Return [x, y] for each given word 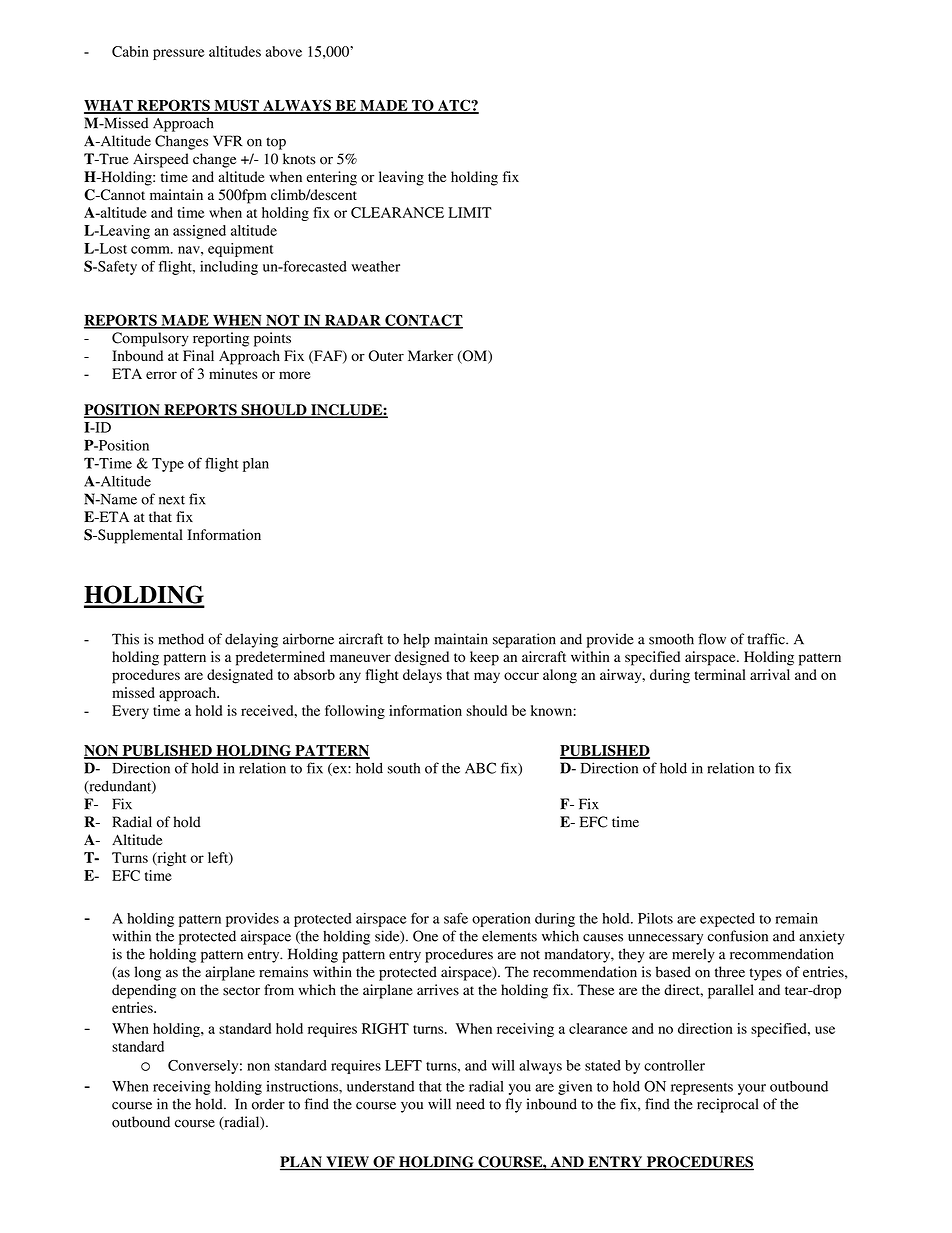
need [470, 1104]
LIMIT [470, 212]
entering [332, 178]
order [268, 1104]
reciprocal [727, 1105]
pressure [179, 54]
